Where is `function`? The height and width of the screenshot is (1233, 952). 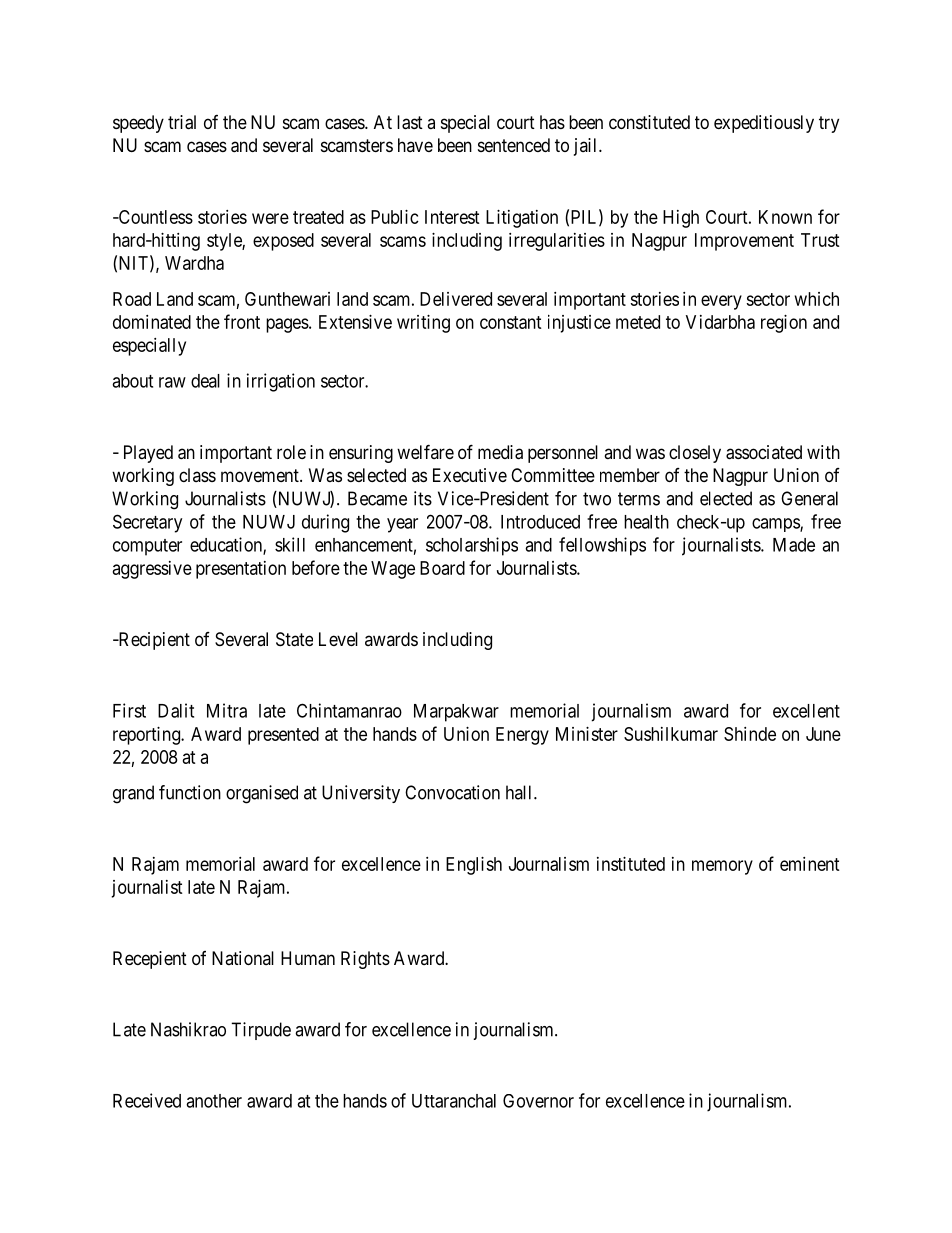 function is located at coordinates (190, 792).
